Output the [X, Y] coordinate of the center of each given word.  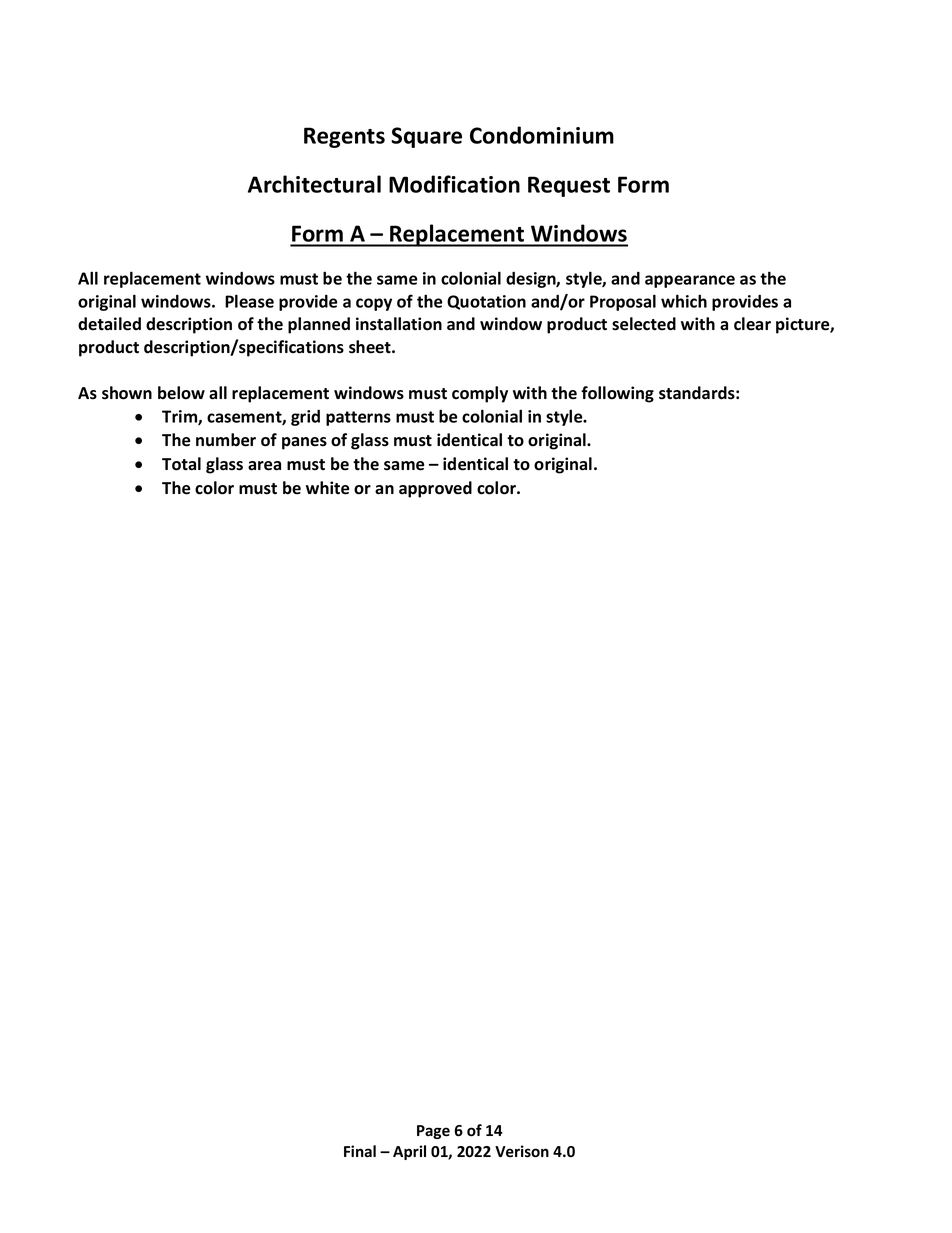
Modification [454, 184]
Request [569, 186]
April [409, 1152]
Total [181, 464]
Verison [522, 1151]
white [327, 488]
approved [435, 489]
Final [360, 1151]
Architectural [314, 184]
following [617, 394]
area [264, 466]
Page [433, 1132]
